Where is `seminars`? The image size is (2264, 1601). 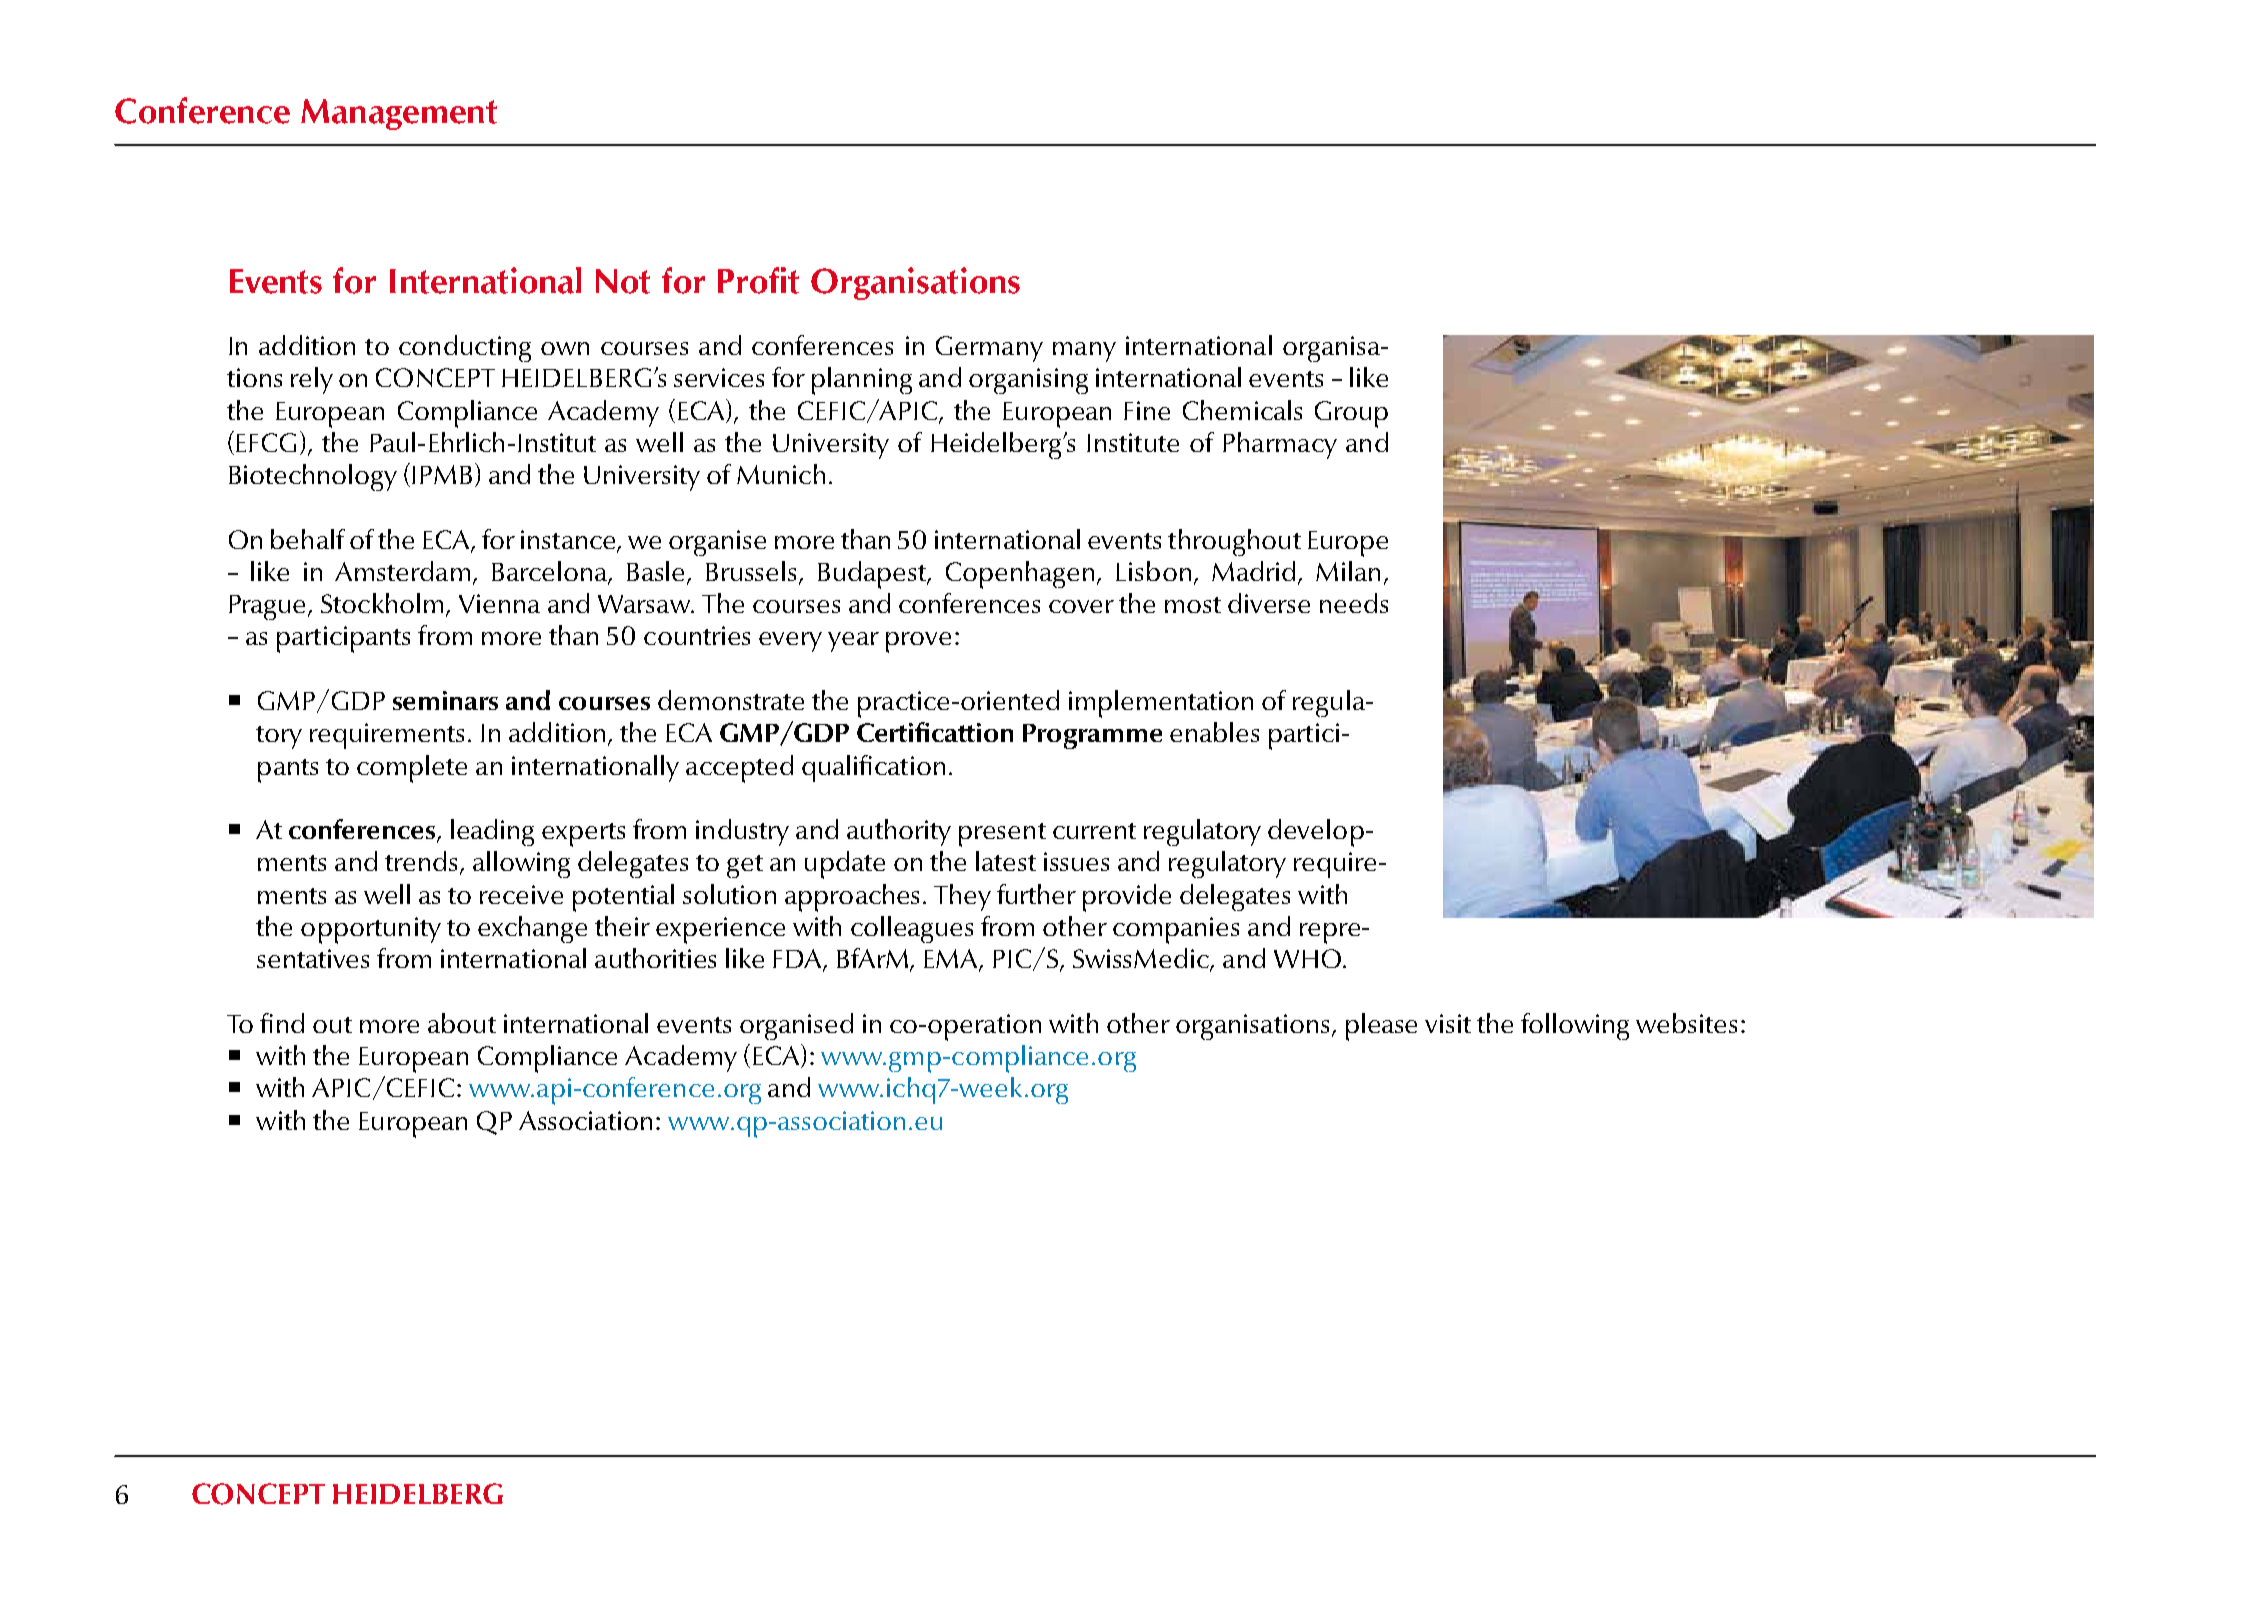 seminars is located at coordinates (445, 700).
